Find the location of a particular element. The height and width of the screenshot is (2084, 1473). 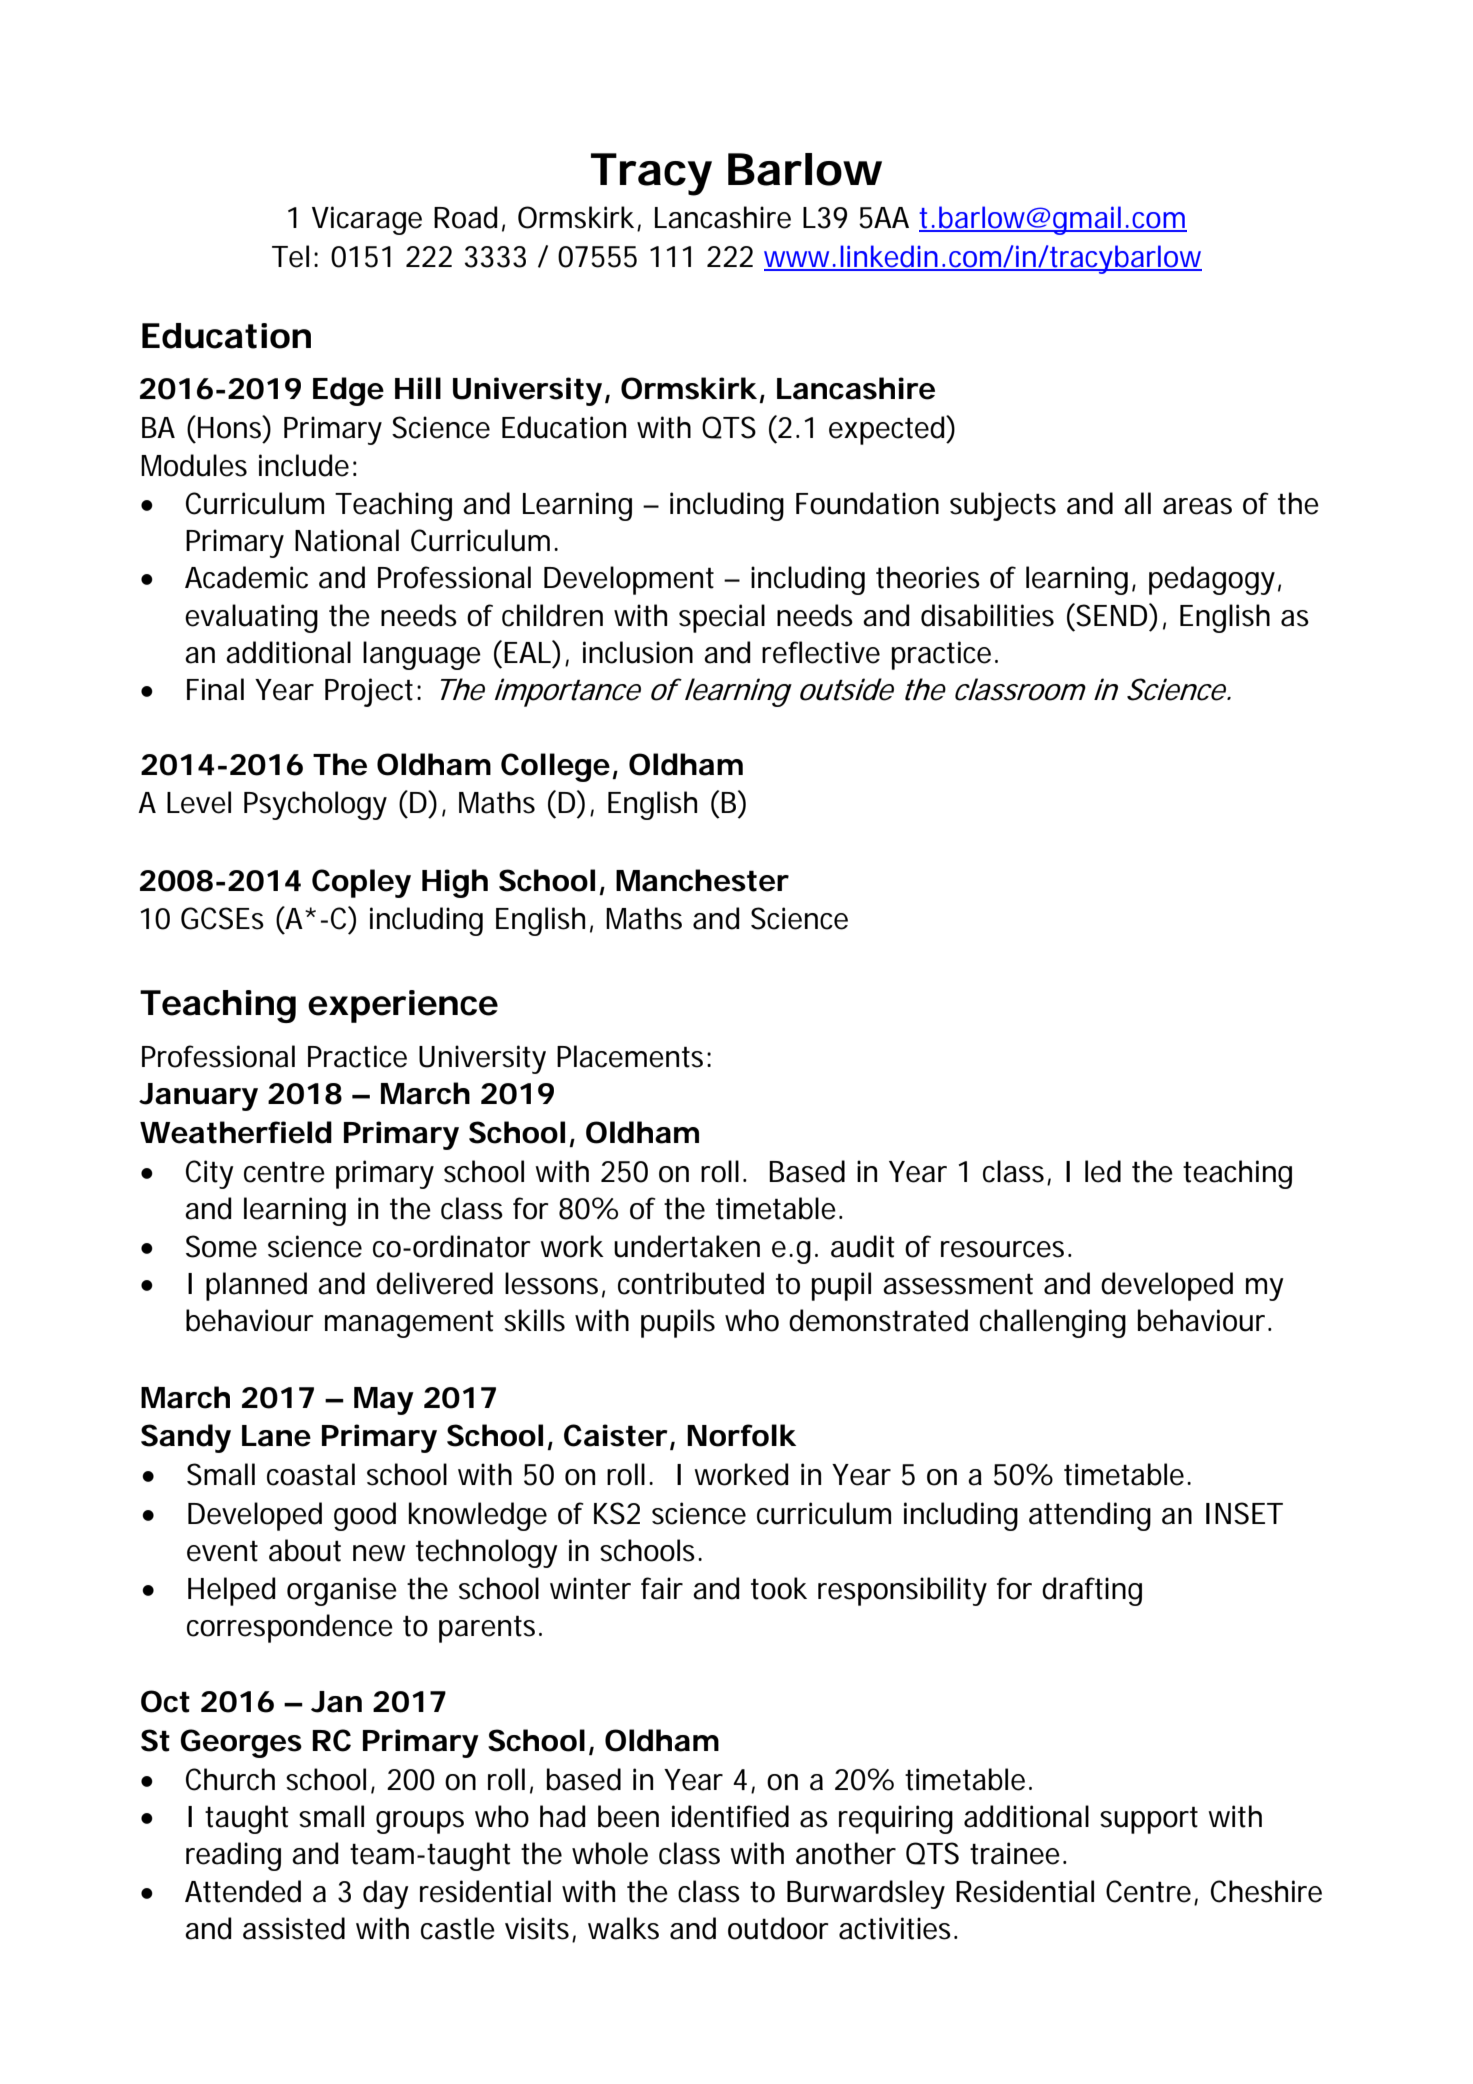

Tel is located at coordinates (290, 256).
